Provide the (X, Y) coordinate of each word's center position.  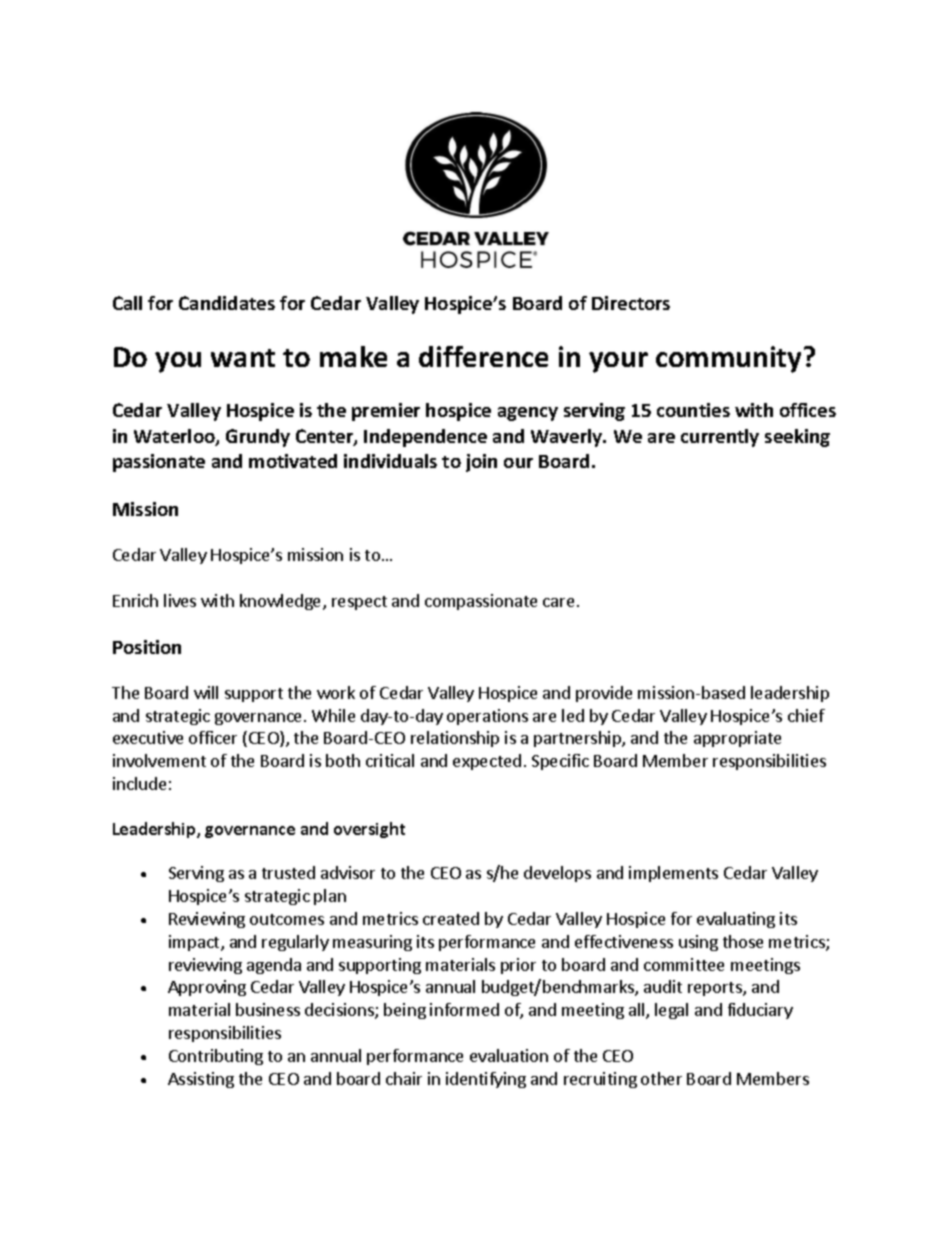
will (206, 692)
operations (487, 717)
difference (483, 356)
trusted (288, 872)
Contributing (216, 1057)
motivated (293, 461)
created (451, 918)
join (481, 463)
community (728, 359)
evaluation (509, 1055)
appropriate (737, 739)
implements (673, 874)
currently (720, 438)
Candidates (227, 303)
